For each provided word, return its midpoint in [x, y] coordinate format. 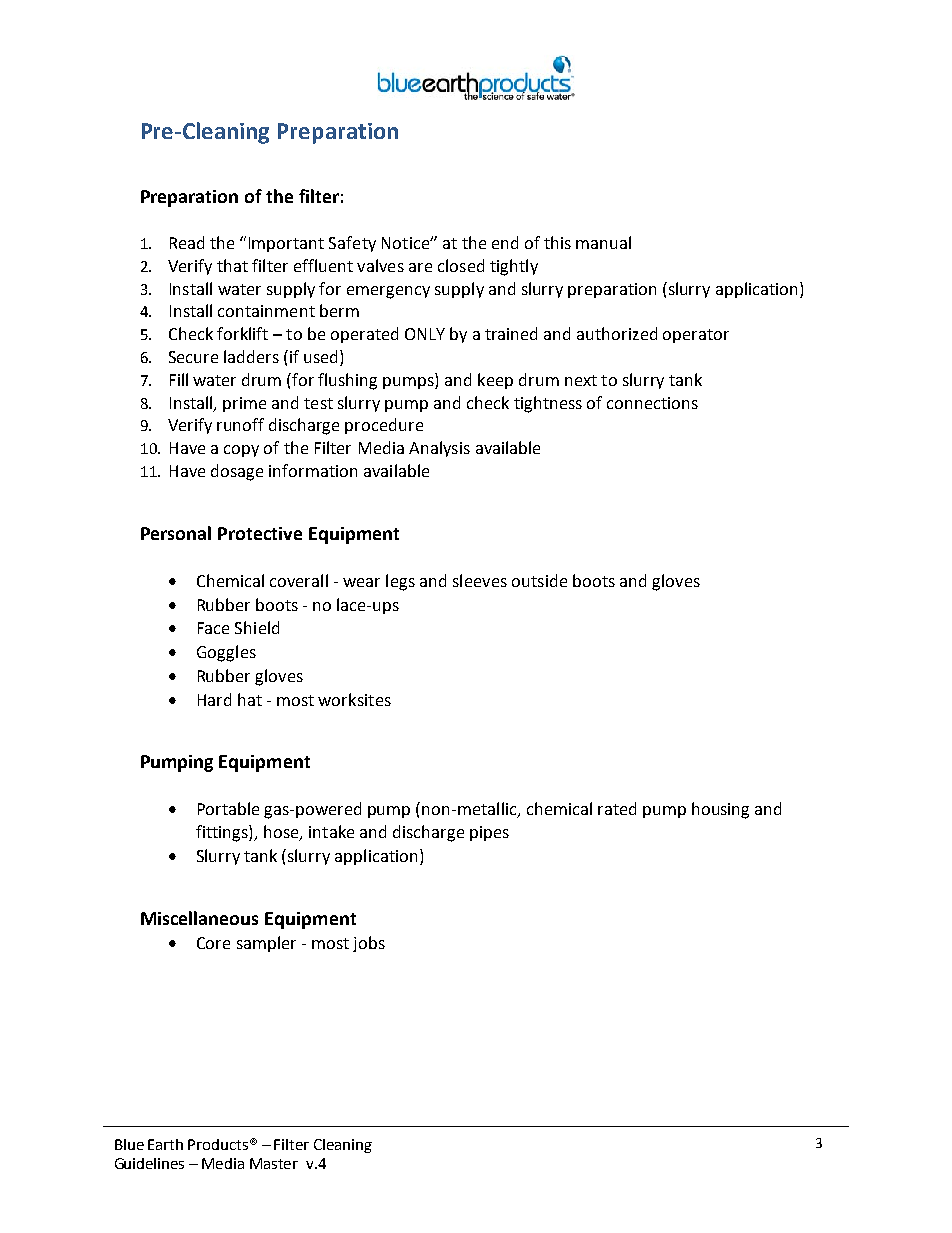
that [232, 265]
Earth [165, 1144]
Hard [214, 699]
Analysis [439, 449]
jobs [369, 944]
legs [400, 582]
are [420, 267]
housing [720, 810]
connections [652, 403]
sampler [266, 944]
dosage [237, 472]
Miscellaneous [199, 918]
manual [603, 242]
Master [274, 1163]
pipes [489, 833]
